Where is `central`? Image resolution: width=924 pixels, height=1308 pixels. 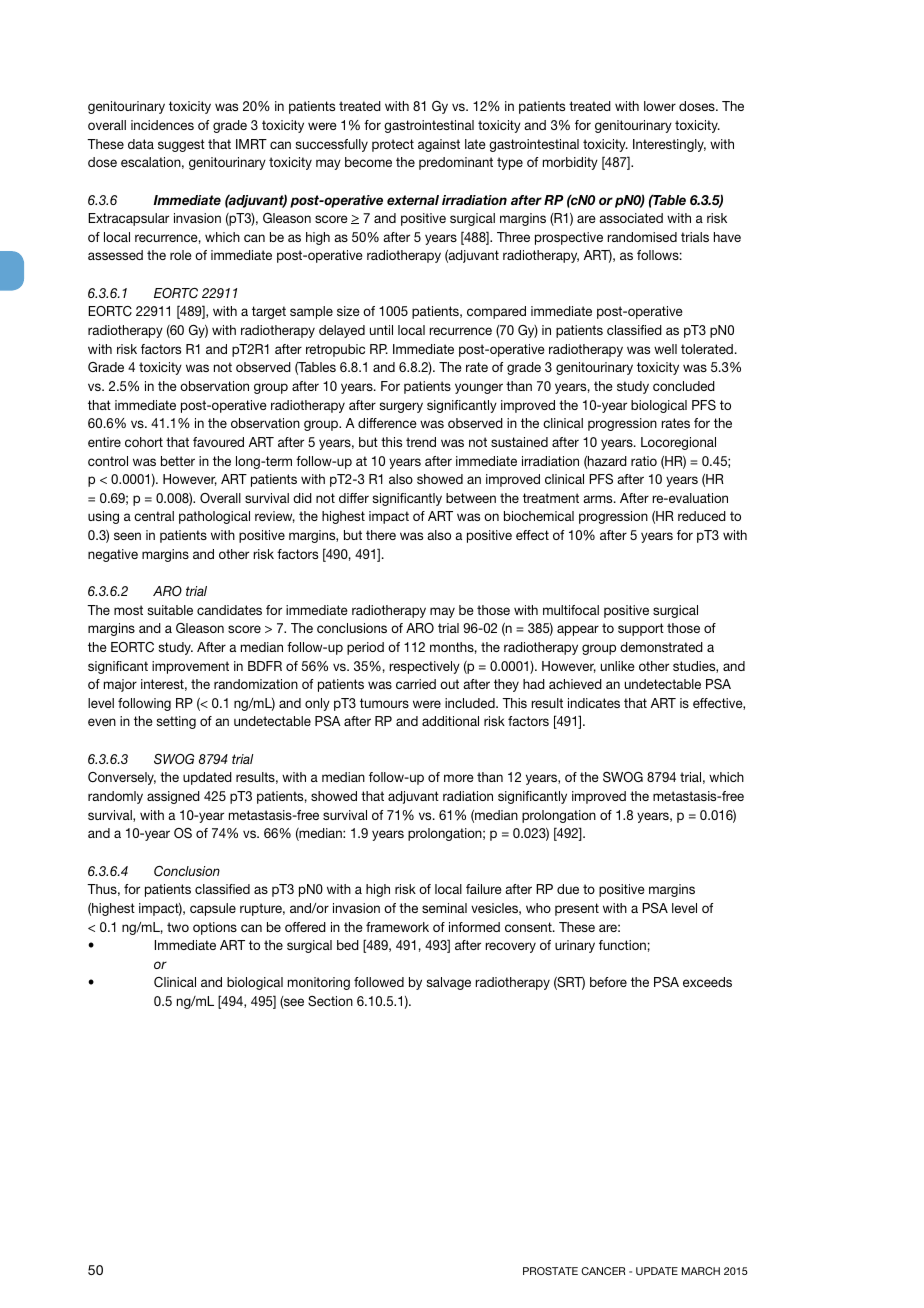 central is located at coordinates (154, 516).
